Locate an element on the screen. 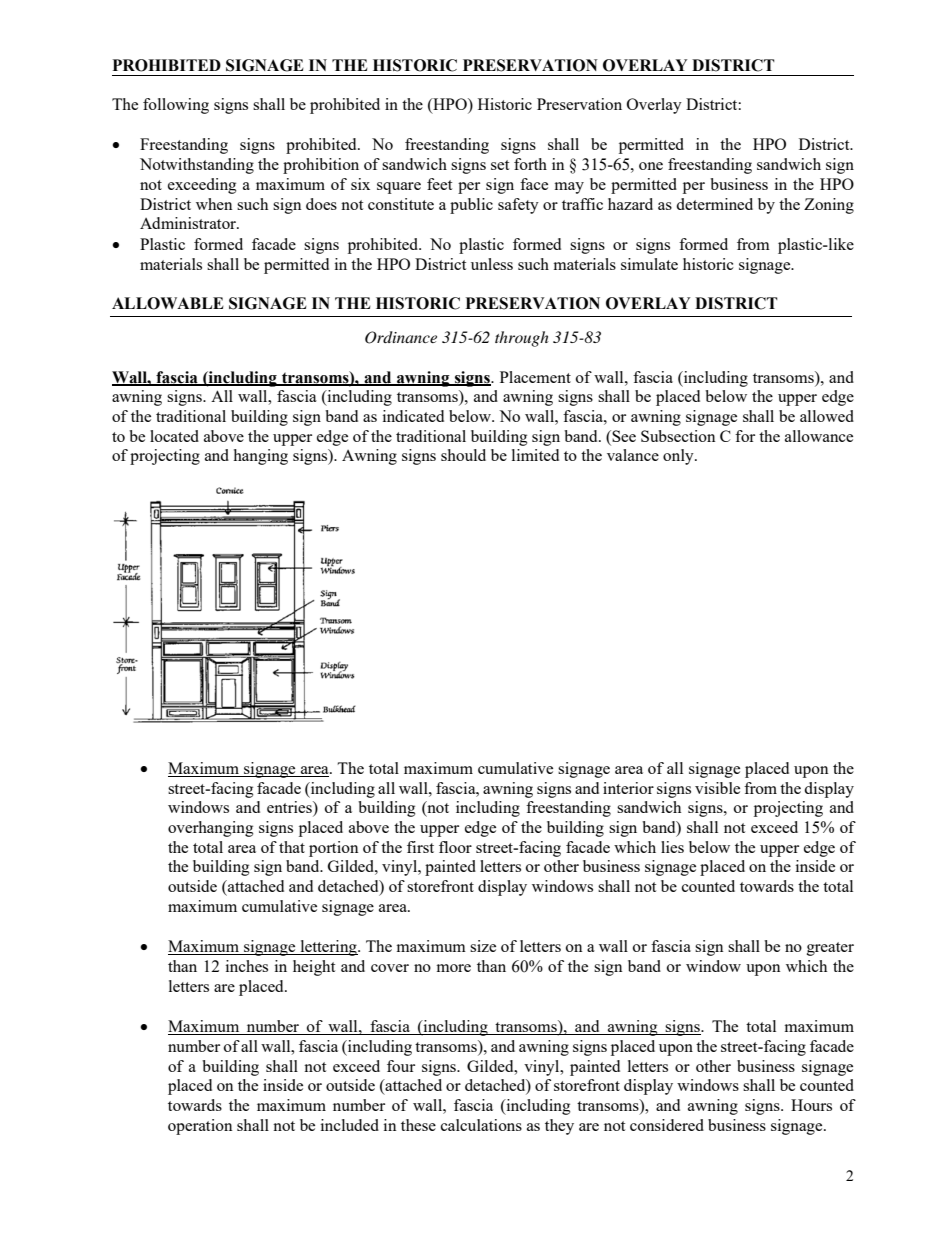 This screenshot has width=952, height=1233. set is located at coordinates (500, 165).
